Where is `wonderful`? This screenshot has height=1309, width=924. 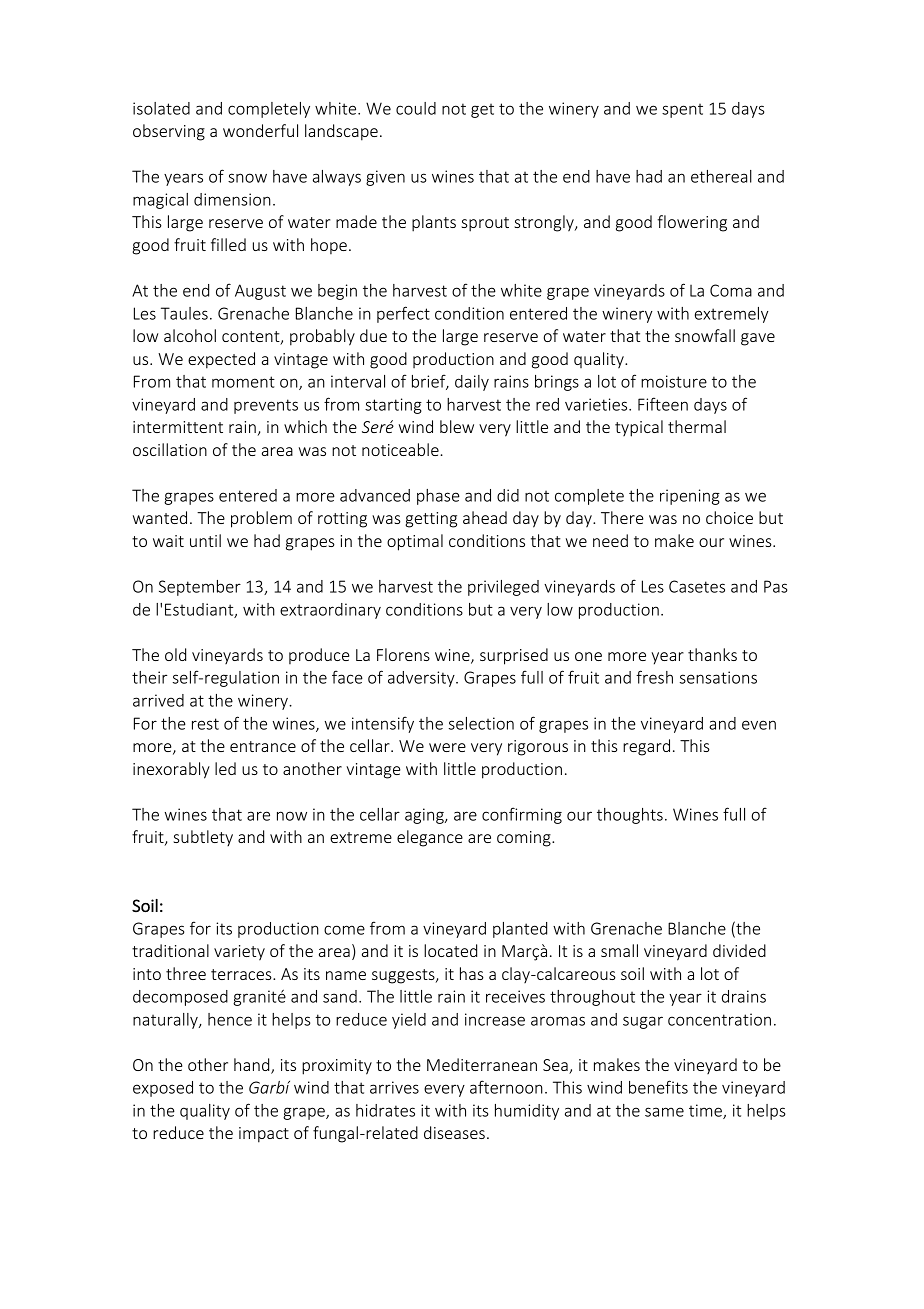
wonderful is located at coordinates (260, 130).
